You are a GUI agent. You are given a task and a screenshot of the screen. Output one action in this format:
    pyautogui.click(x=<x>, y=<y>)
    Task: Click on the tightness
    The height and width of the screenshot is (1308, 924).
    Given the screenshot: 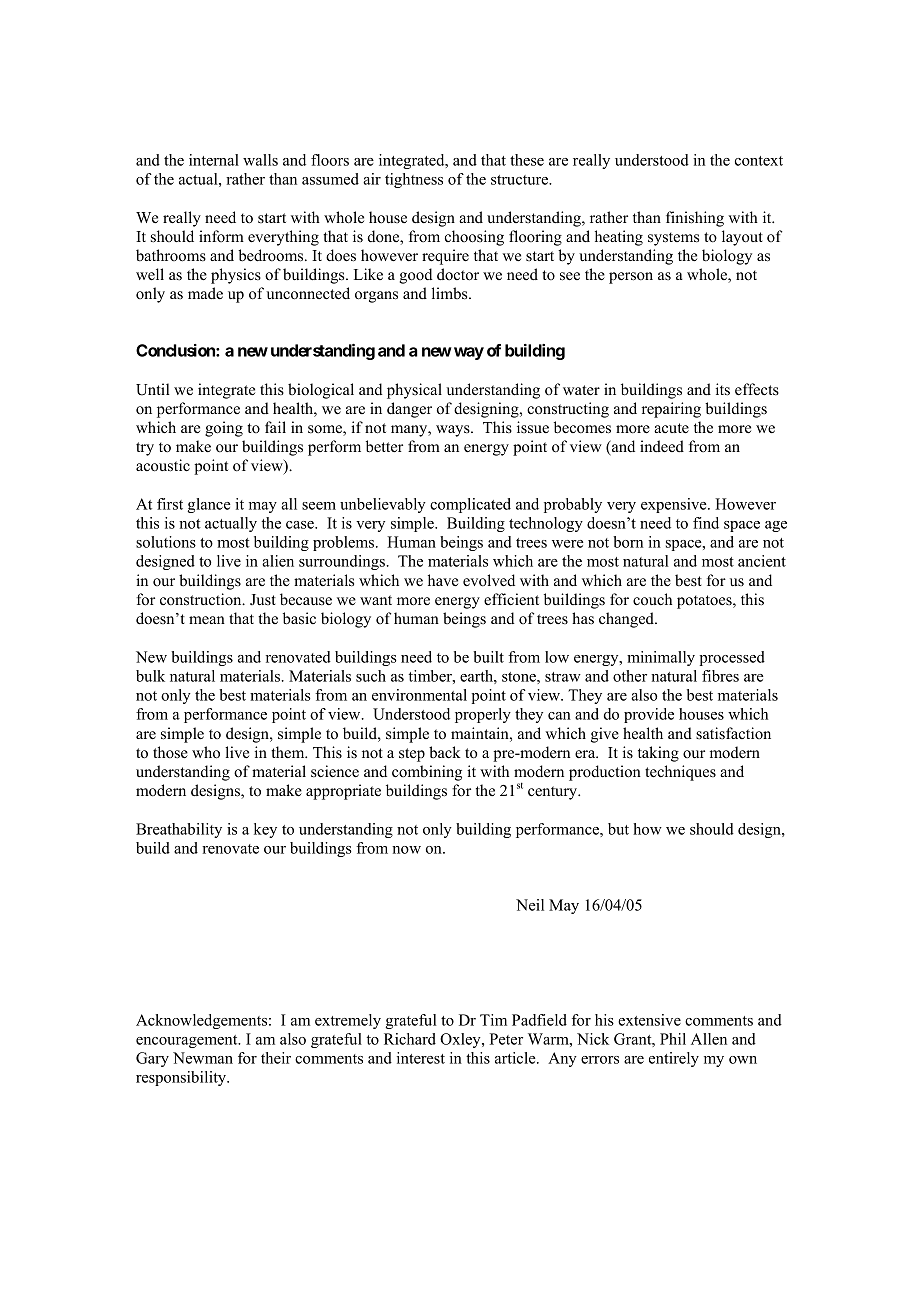 What is the action you would take?
    pyautogui.click(x=414, y=180)
